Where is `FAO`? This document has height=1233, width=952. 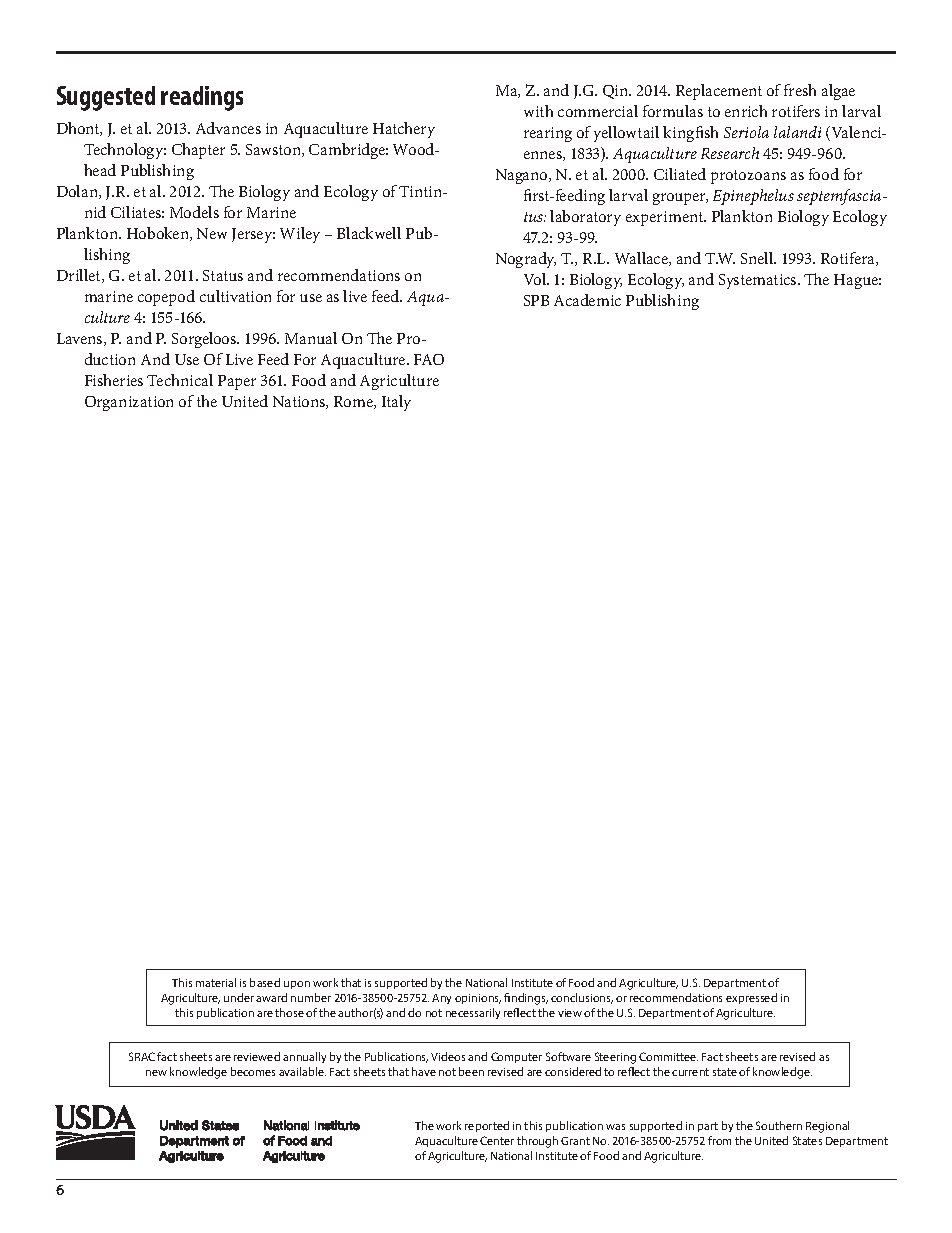
FAO is located at coordinates (429, 359).
